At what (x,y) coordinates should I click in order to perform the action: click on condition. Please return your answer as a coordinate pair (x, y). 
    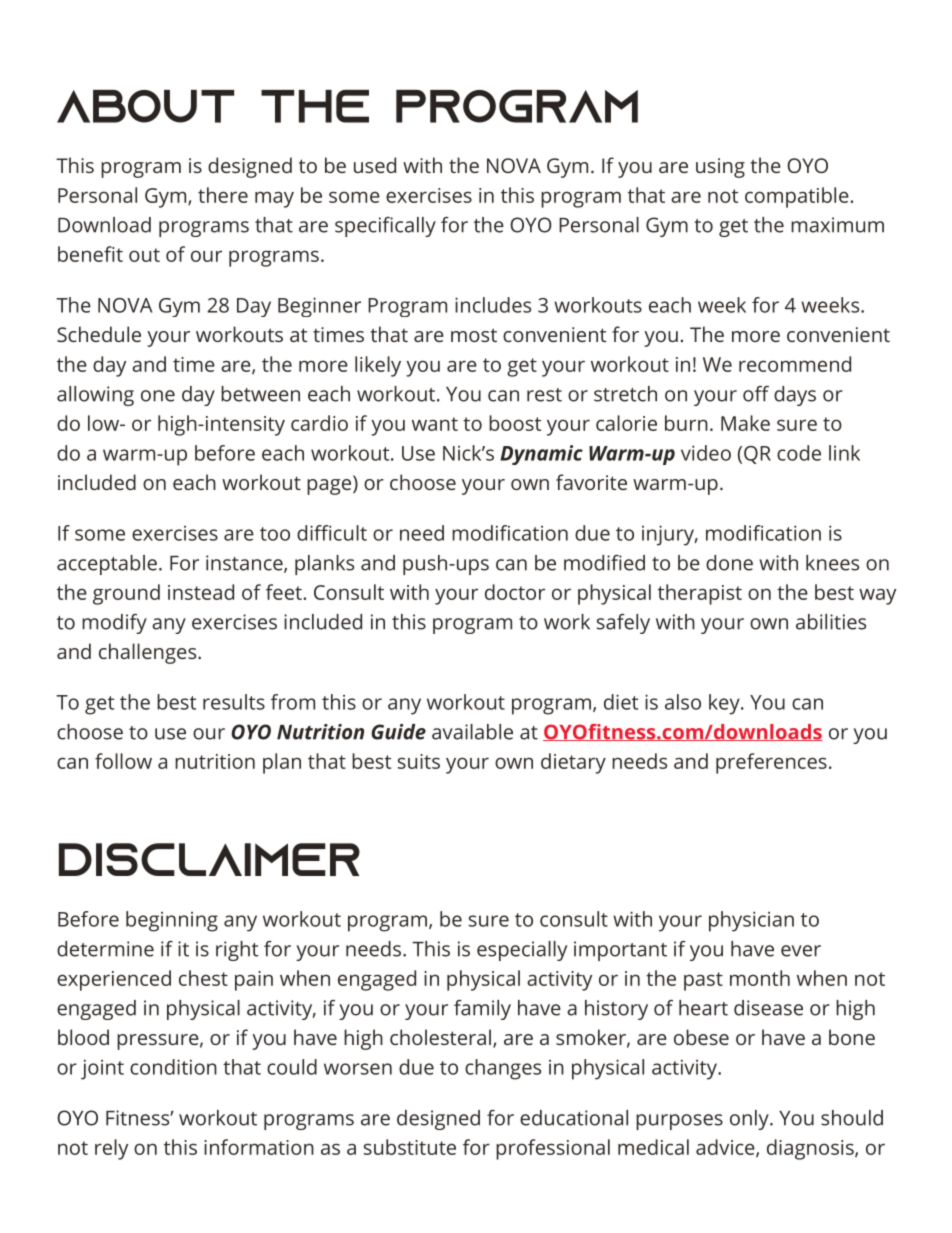
    Looking at the image, I should click on (173, 1067).
